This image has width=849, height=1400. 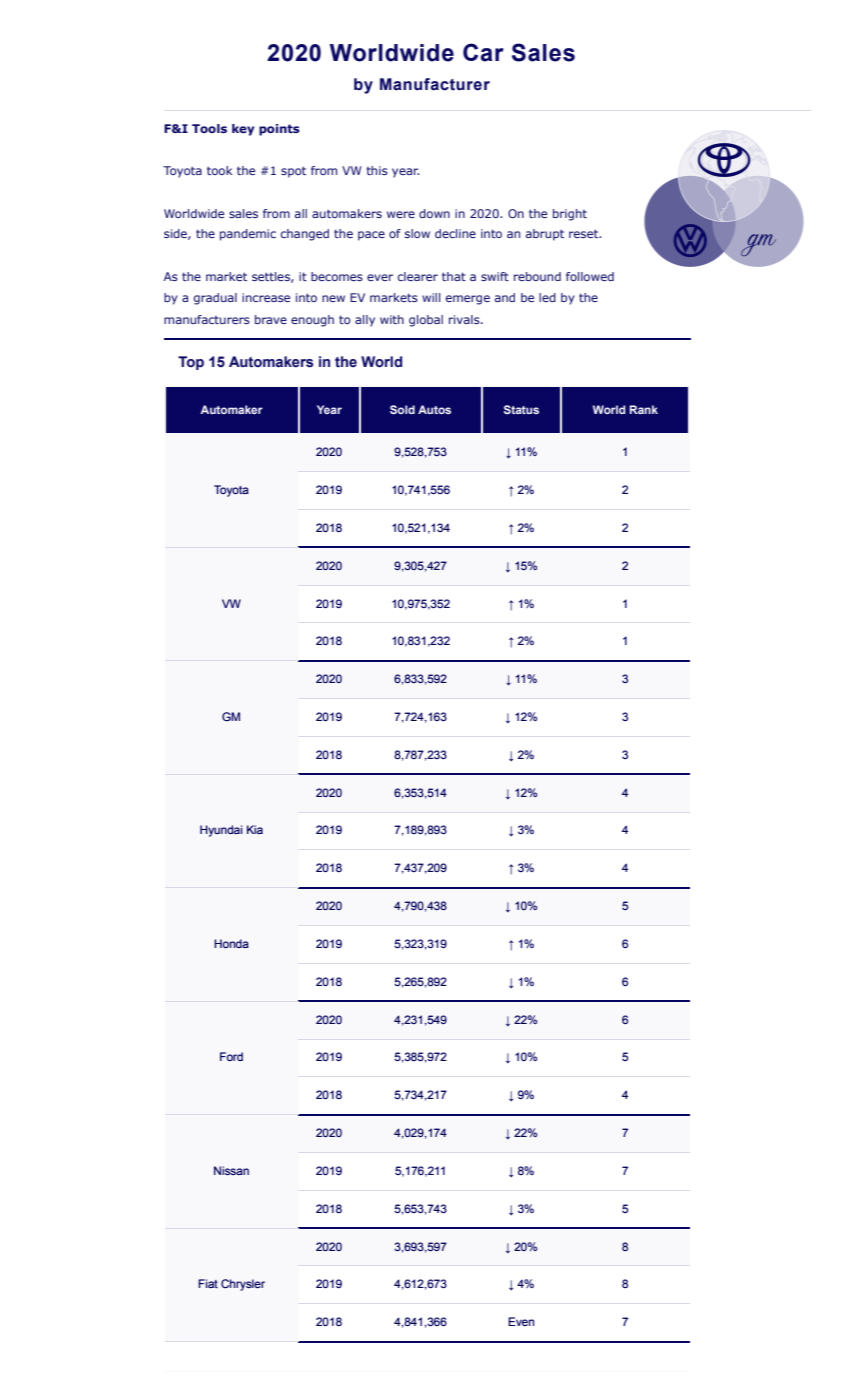 What do you see at coordinates (377, 170) in the image?
I see `this` at bounding box center [377, 170].
